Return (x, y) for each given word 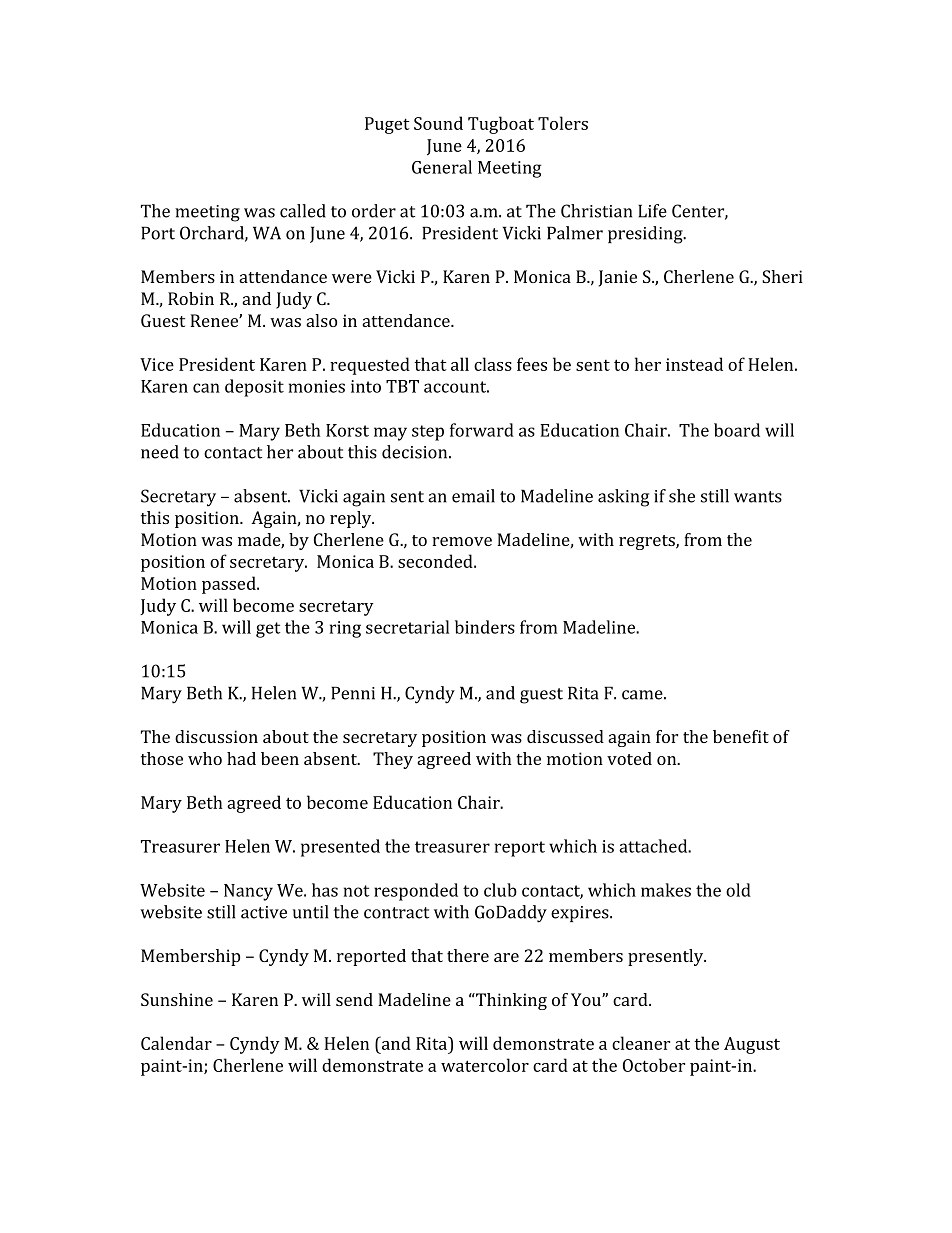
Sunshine (177, 999)
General (442, 167)
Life (652, 211)
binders (485, 627)
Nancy (248, 892)
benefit (741, 736)
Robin (191, 298)
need (160, 452)
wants (758, 497)
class (493, 364)
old (738, 890)
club (500, 890)
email (473, 496)
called (303, 211)
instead (694, 364)
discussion (216, 736)
